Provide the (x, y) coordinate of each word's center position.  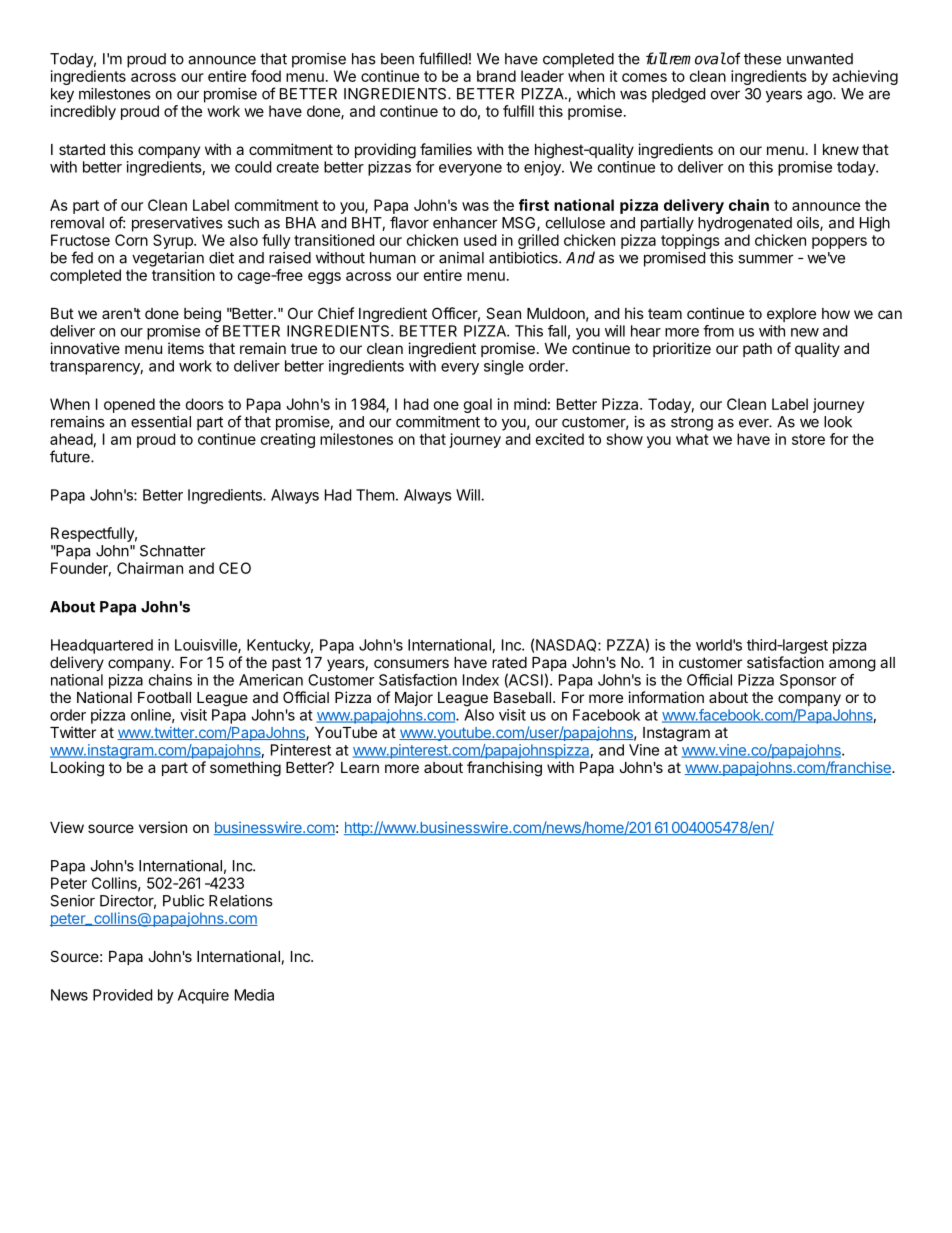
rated (509, 662)
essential (161, 422)
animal (461, 258)
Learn (360, 767)
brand (496, 76)
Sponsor (808, 681)
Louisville (207, 646)
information (666, 697)
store (808, 439)
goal (478, 405)
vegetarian (168, 259)
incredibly (83, 112)
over (725, 95)
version (163, 827)
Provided (122, 995)
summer (765, 259)
